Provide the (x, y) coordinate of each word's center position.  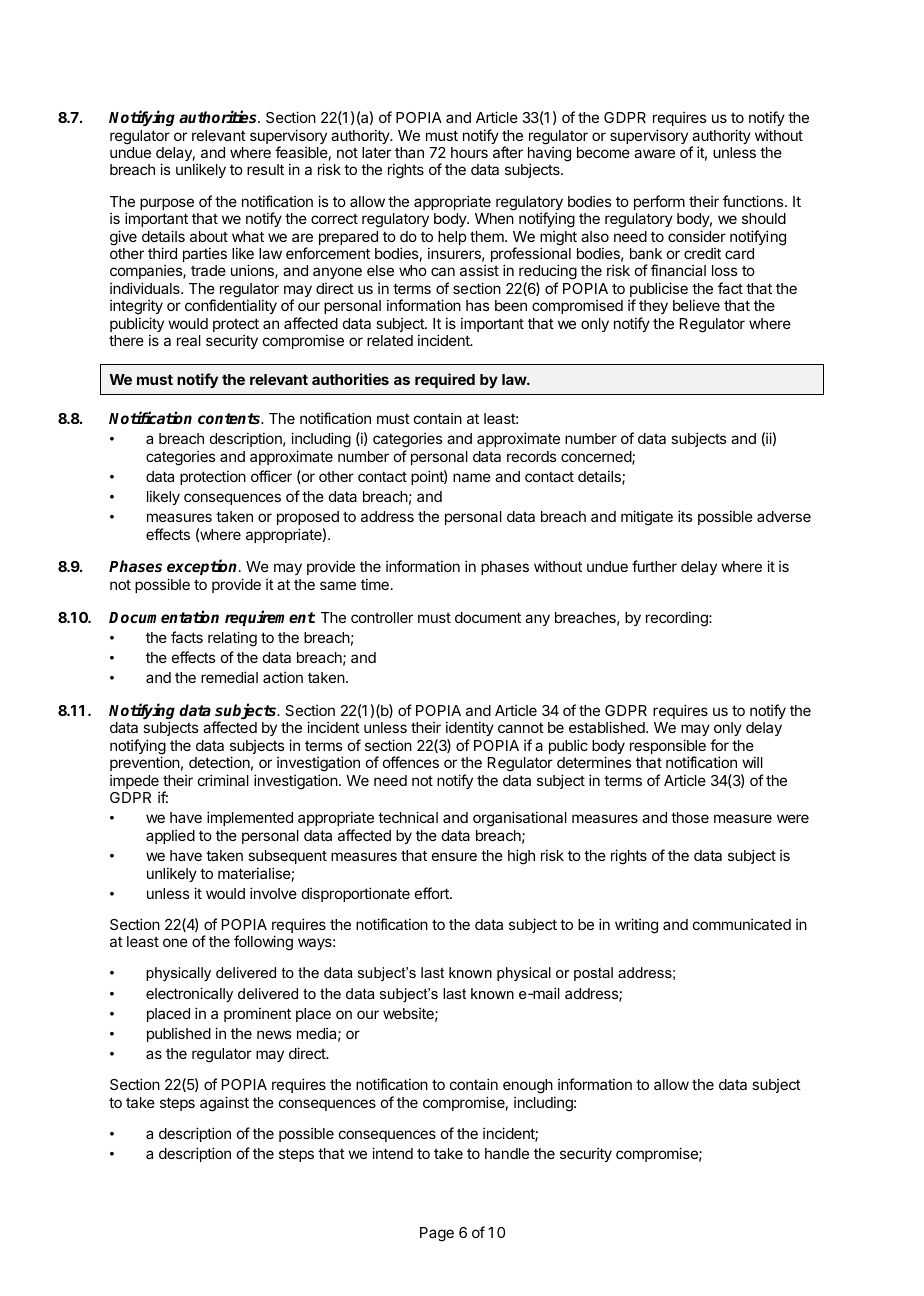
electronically (189, 994)
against (224, 1104)
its (685, 516)
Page (437, 1234)
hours (469, 152)
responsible (668, 748)
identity (470, 728)
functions (754, 201)
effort (433, 893)
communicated (742, 924)
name (472, 477)
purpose (167, 204)
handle (507, 1153)
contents (230, 419)
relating (232, 639)
